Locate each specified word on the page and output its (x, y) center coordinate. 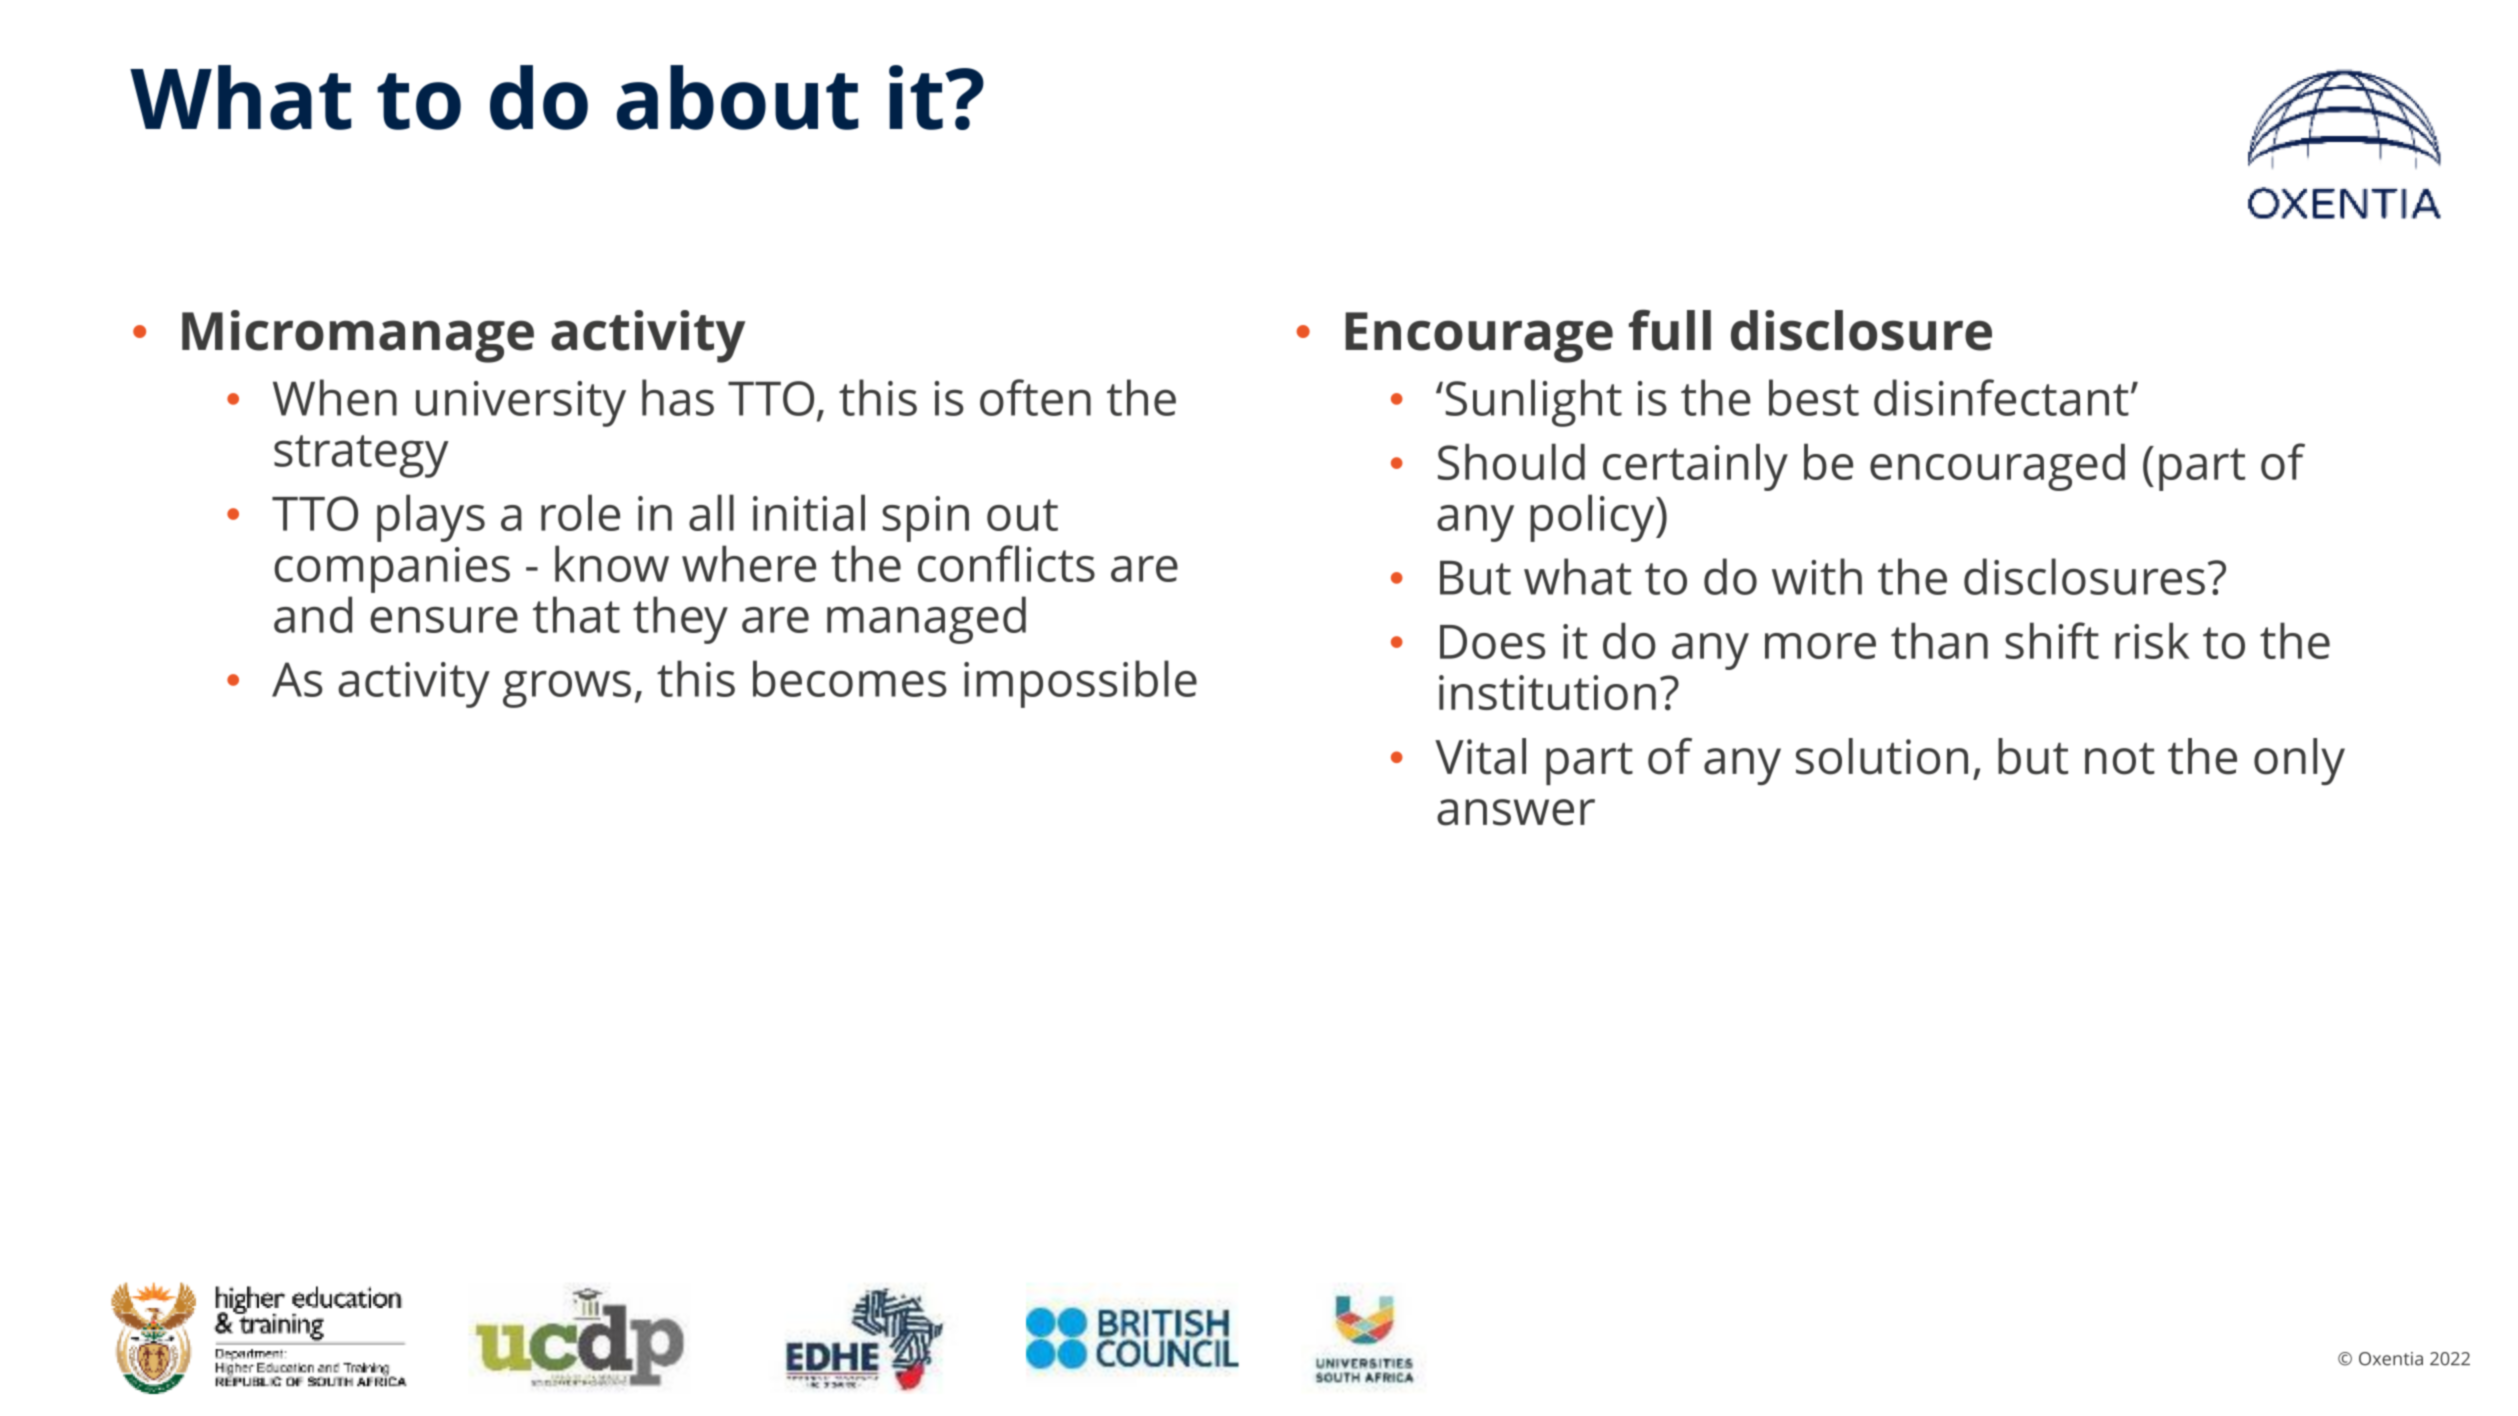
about (738, 97)
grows (567, 689)
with (1817, 576)
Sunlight (1534, 403)
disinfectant (2001, 397)
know (612, 563)
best (1814, 397)
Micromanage (358, 336)
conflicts (1006, 563)
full (1670, 330)
